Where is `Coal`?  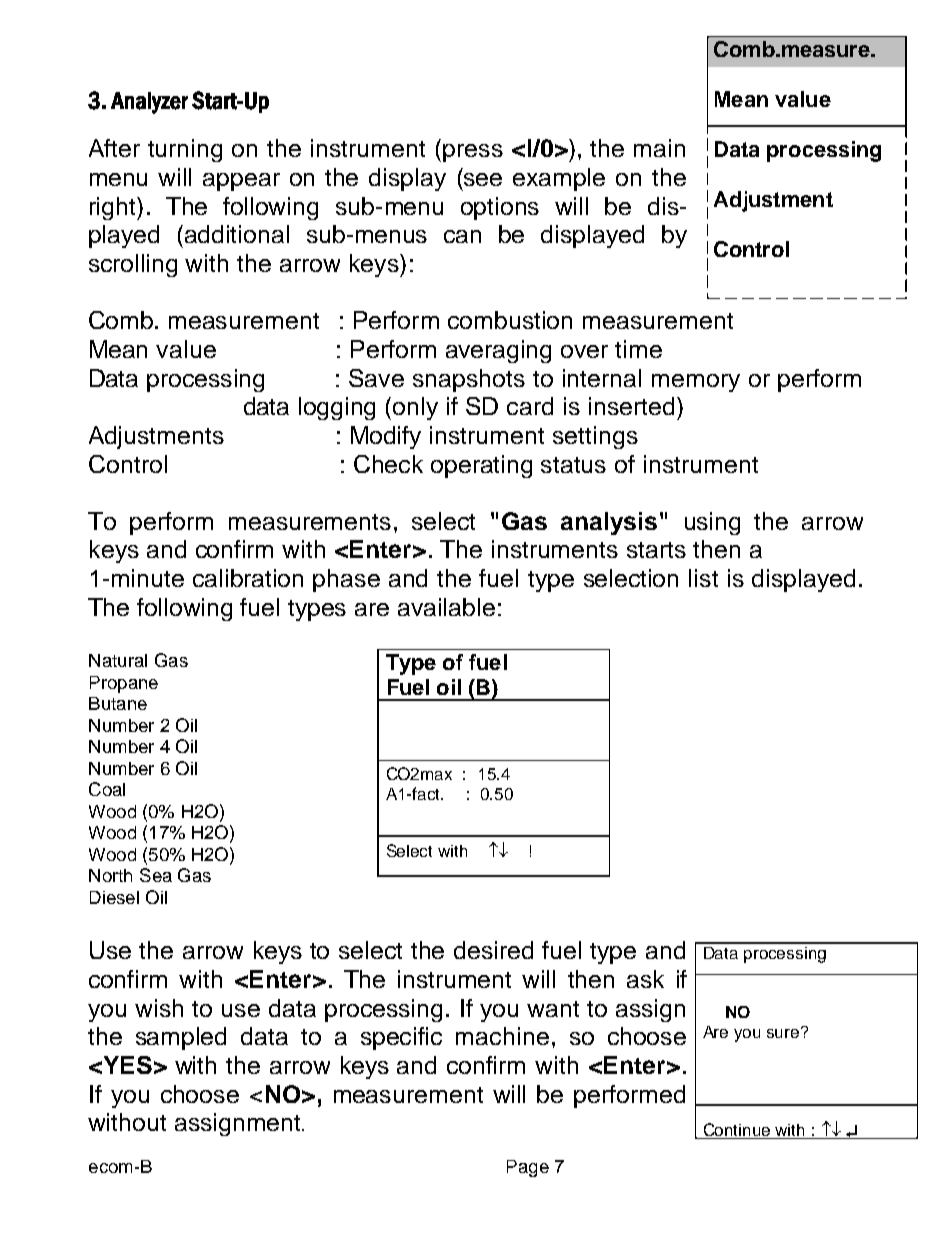 Coal is located at coordinates (107, 789).
